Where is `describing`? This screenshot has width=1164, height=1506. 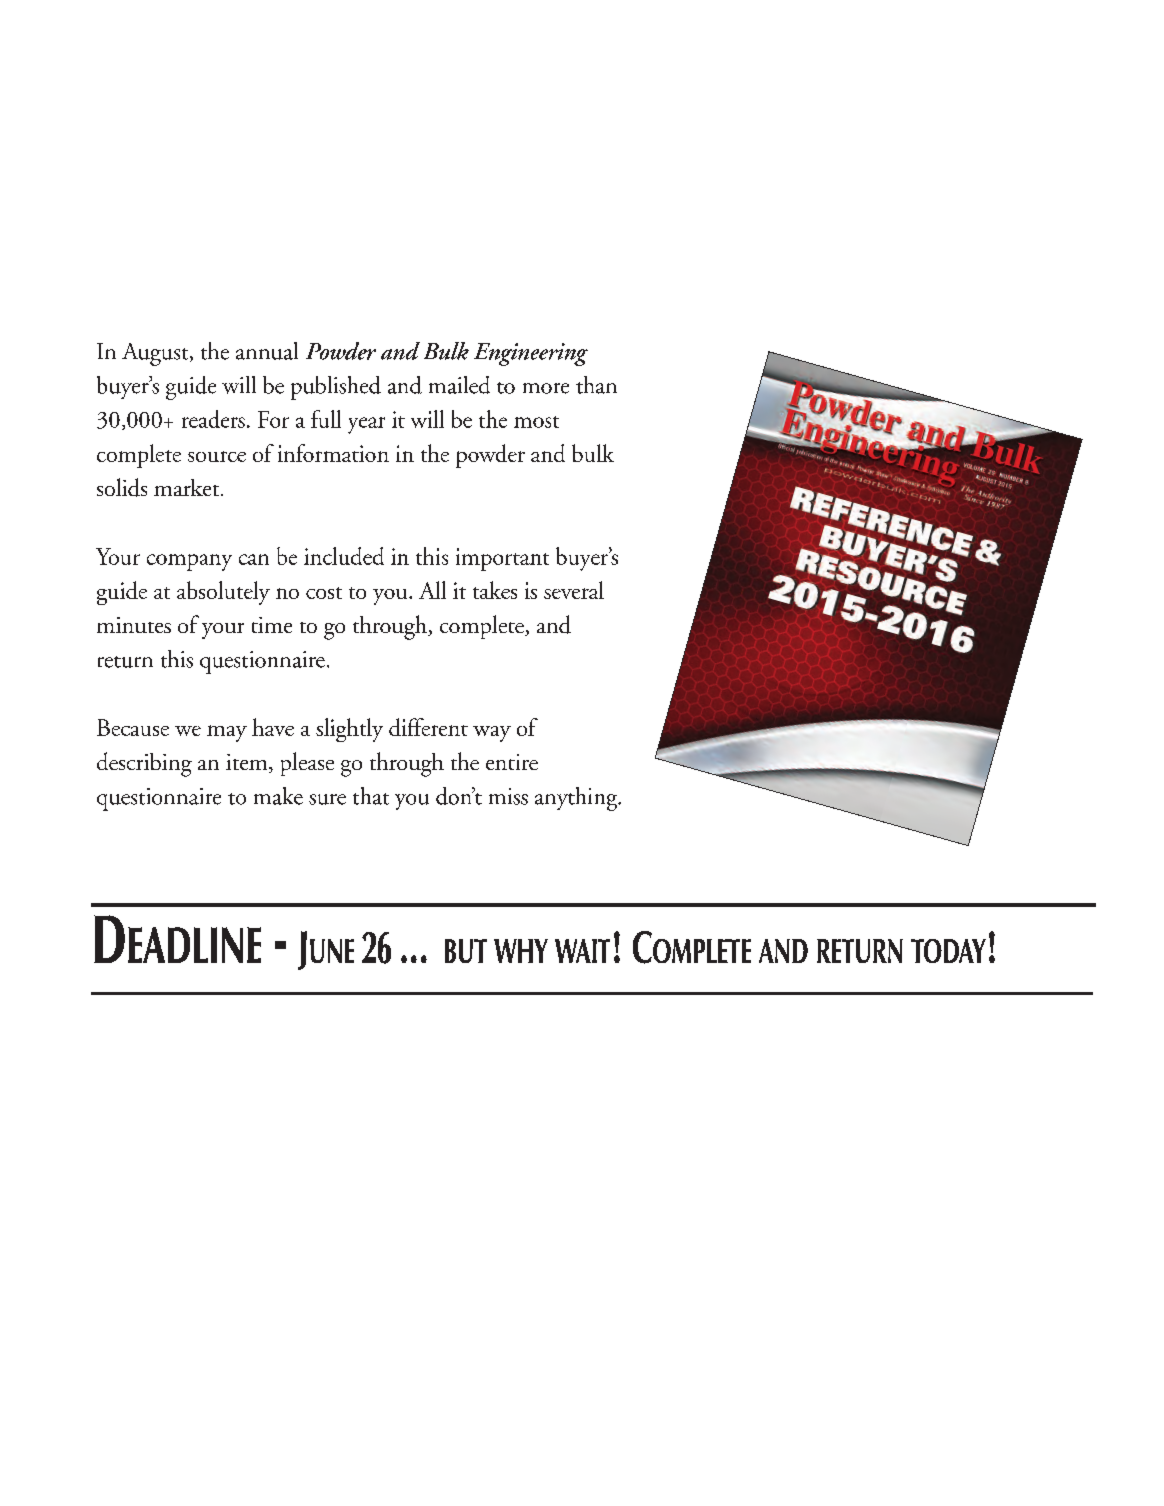
describing is located at coordinates (144, 764).
